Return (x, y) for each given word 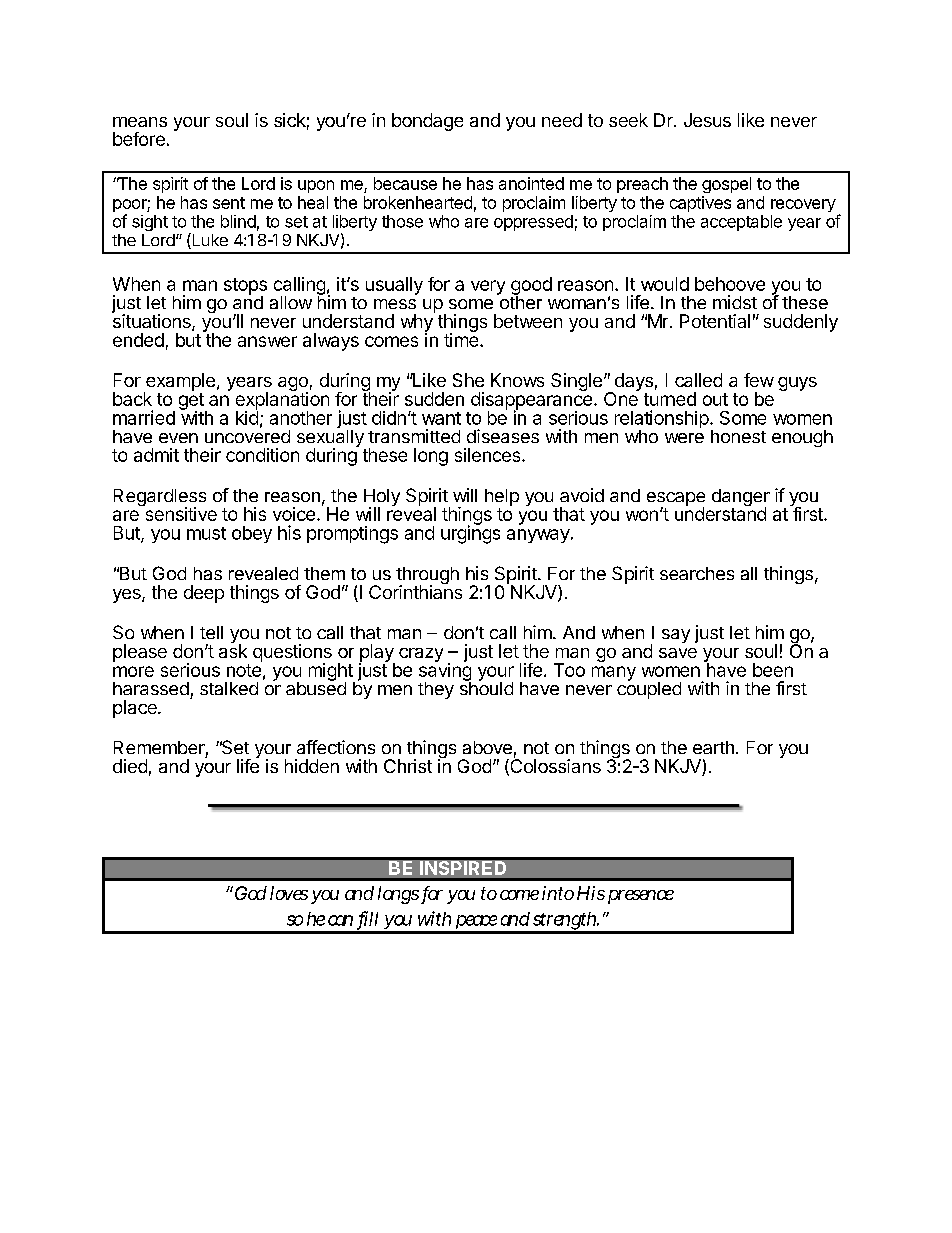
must (206, 533)
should (486, 687)
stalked (229, 688)
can (340, 920)
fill (368, 919)
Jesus (707, 120)
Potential (715, 321)
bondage (427, 122)
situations (152, 321)
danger (741, 499)
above (487, 747)
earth (713, 747)
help (502, 497)
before (139, 139)
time (461, 339)
